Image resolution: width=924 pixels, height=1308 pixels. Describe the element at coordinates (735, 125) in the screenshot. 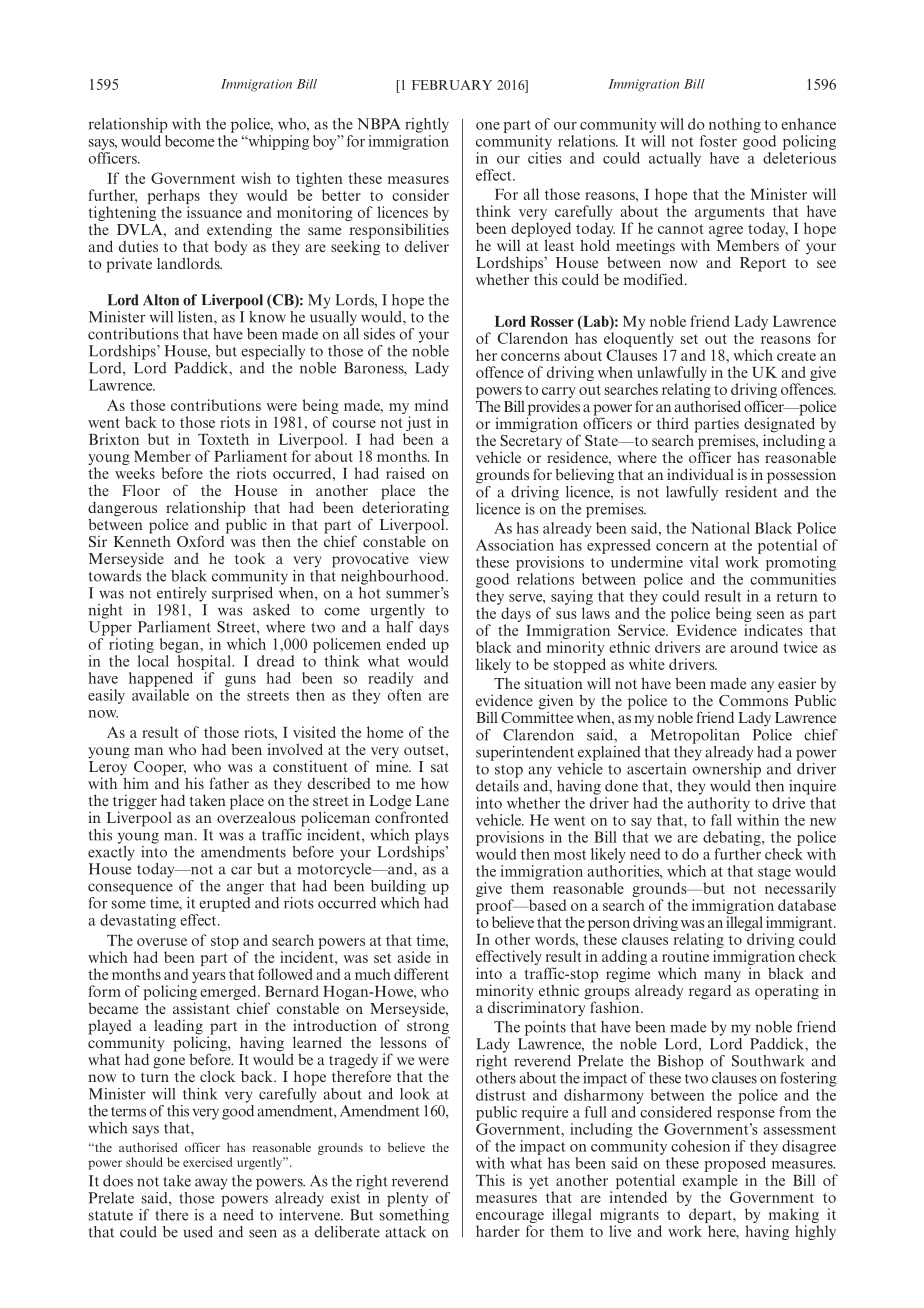

I see `nothing` at that location.
